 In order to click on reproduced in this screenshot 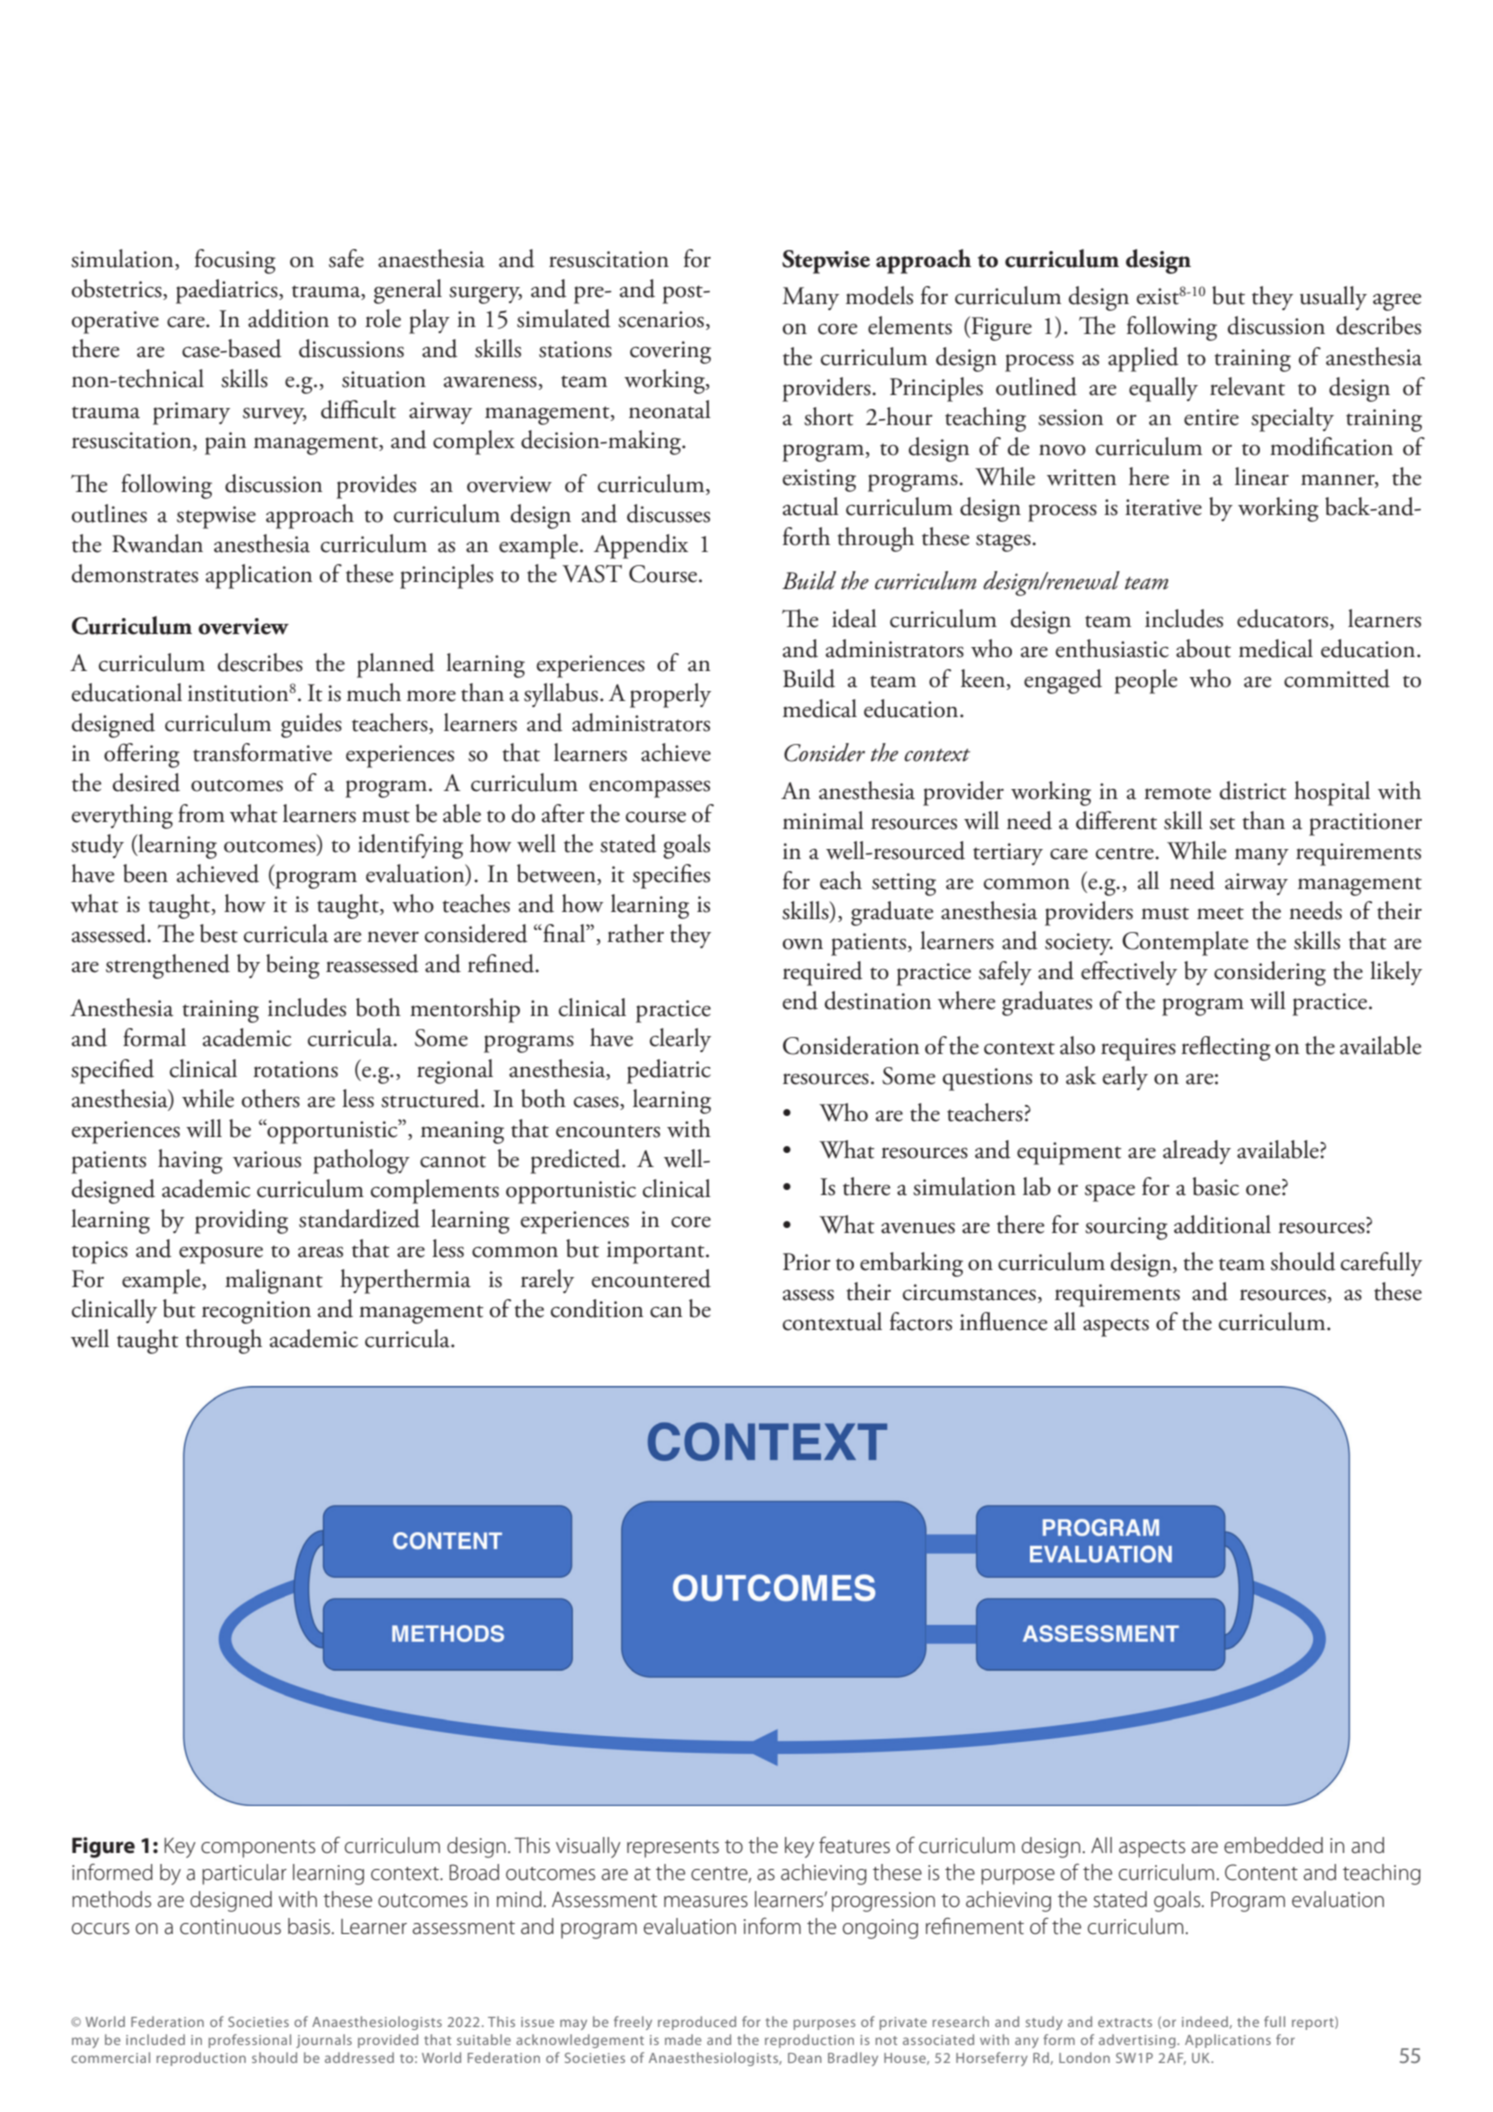, I will do `click(697, 2023)`.
